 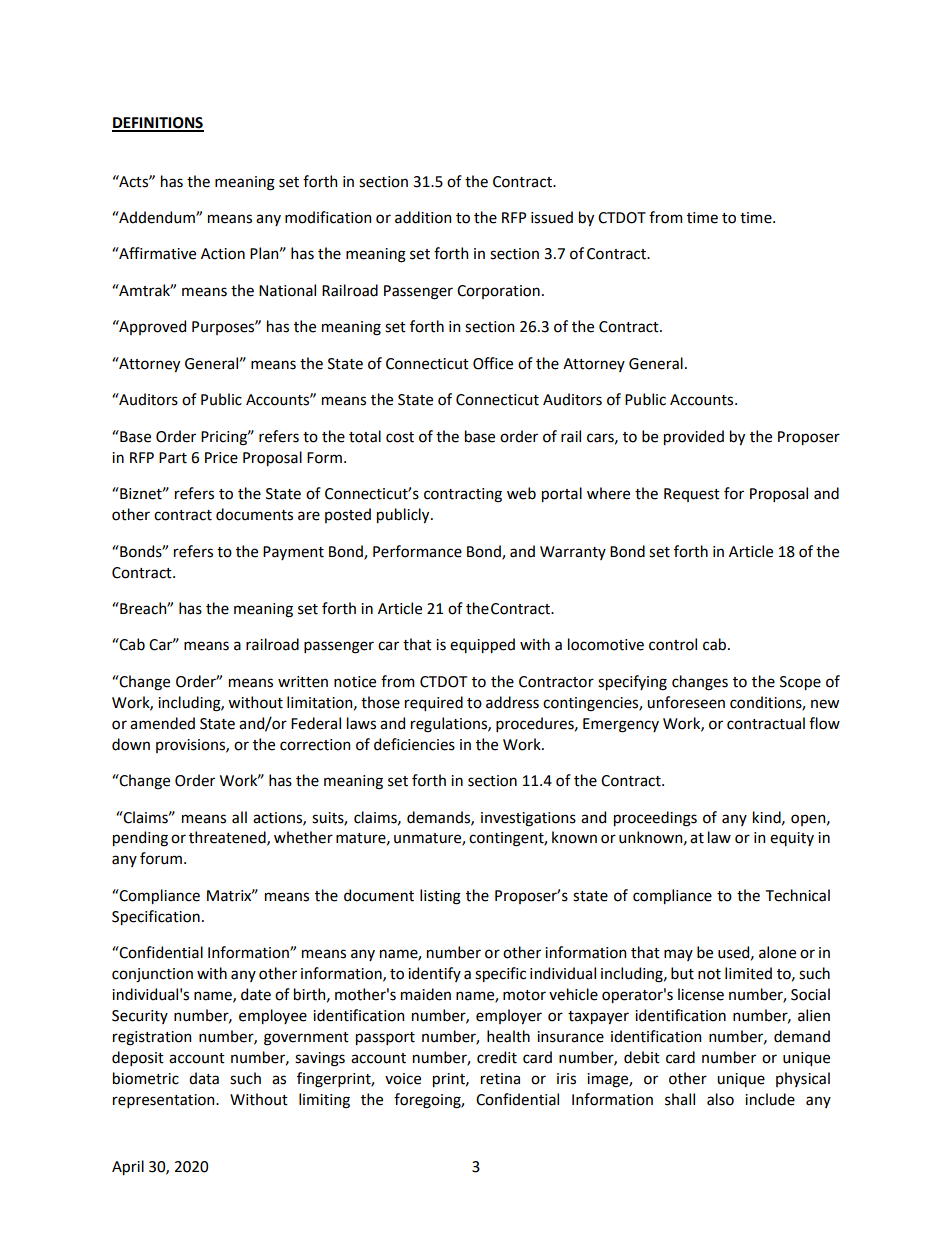 I want to click on representation, so click(x=165, y=1101).
